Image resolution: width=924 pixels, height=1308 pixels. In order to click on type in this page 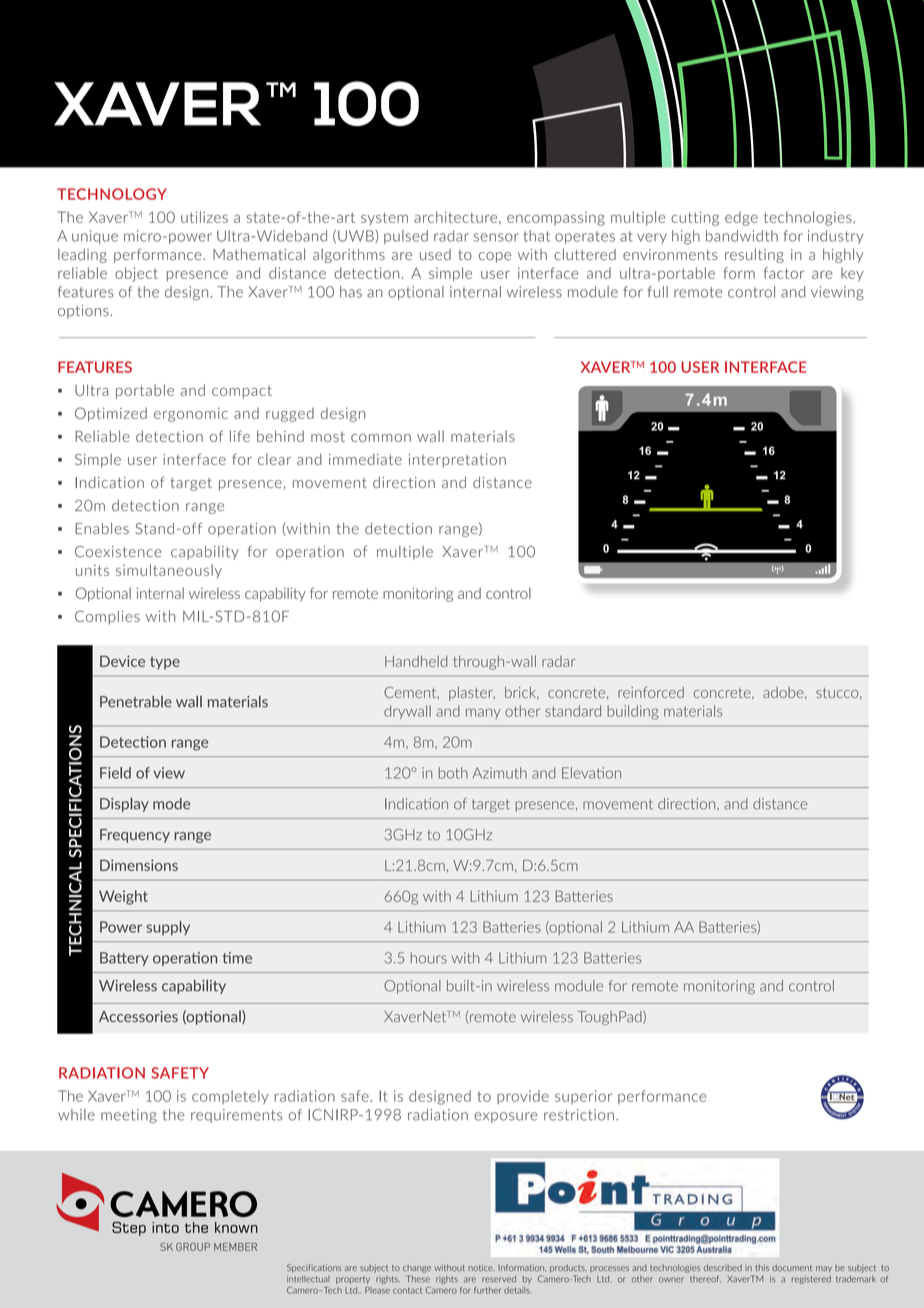, I will do `click(165, 663)`.
